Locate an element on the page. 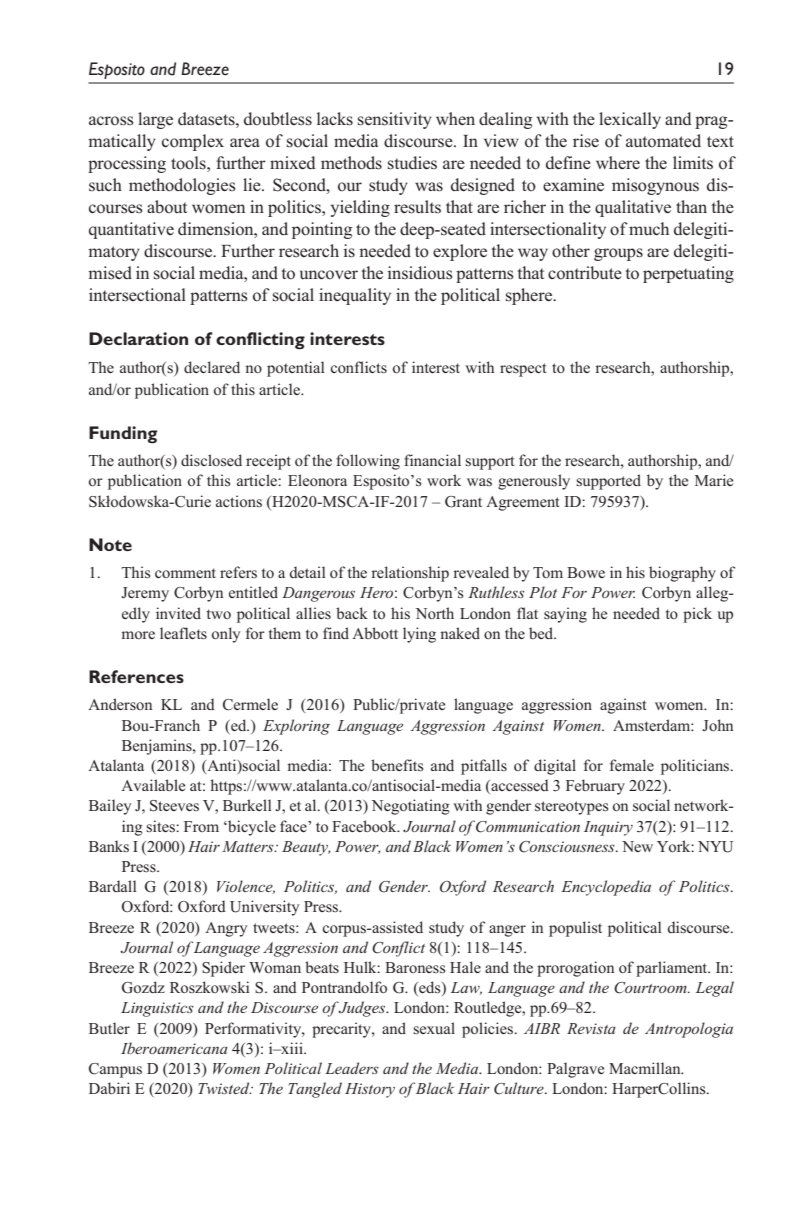 This document has width=812, height=1218. studies is located at coordinates (412, 163).
